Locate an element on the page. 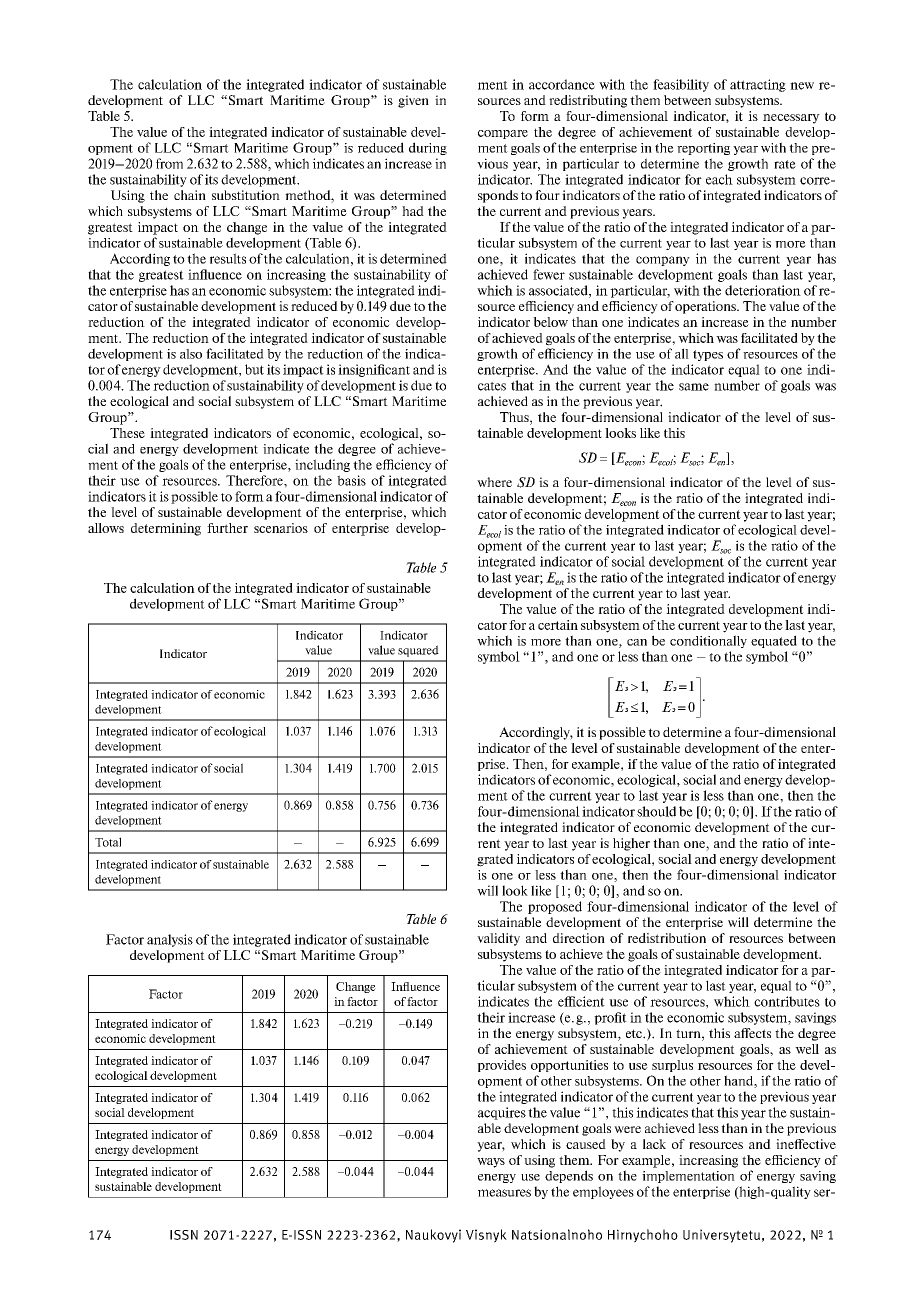 This document has width=924, height=1308. from is located at coordinates (169, 163).
